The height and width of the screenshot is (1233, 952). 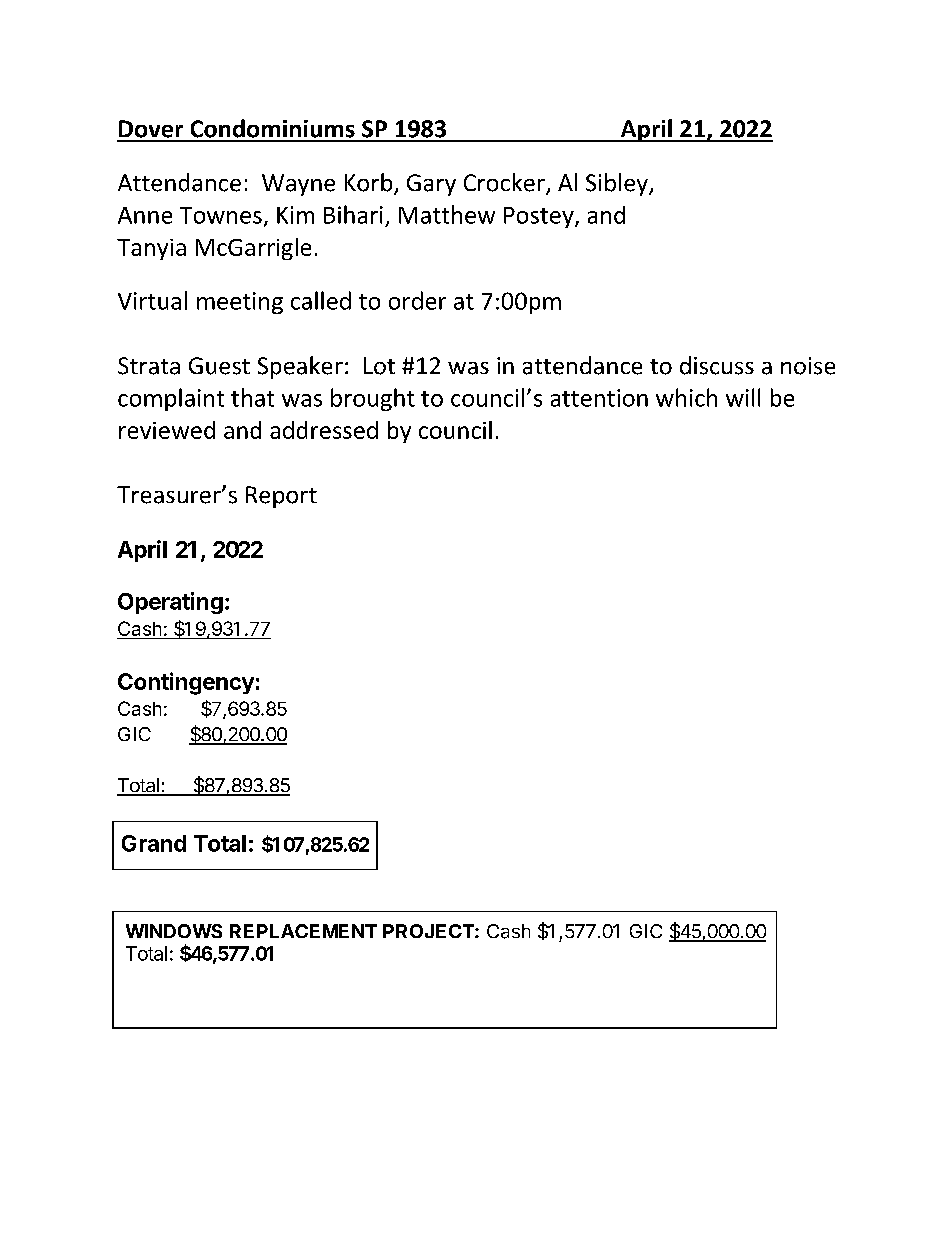 I want to click on WINDOWS, so click(x=174, y=931).
